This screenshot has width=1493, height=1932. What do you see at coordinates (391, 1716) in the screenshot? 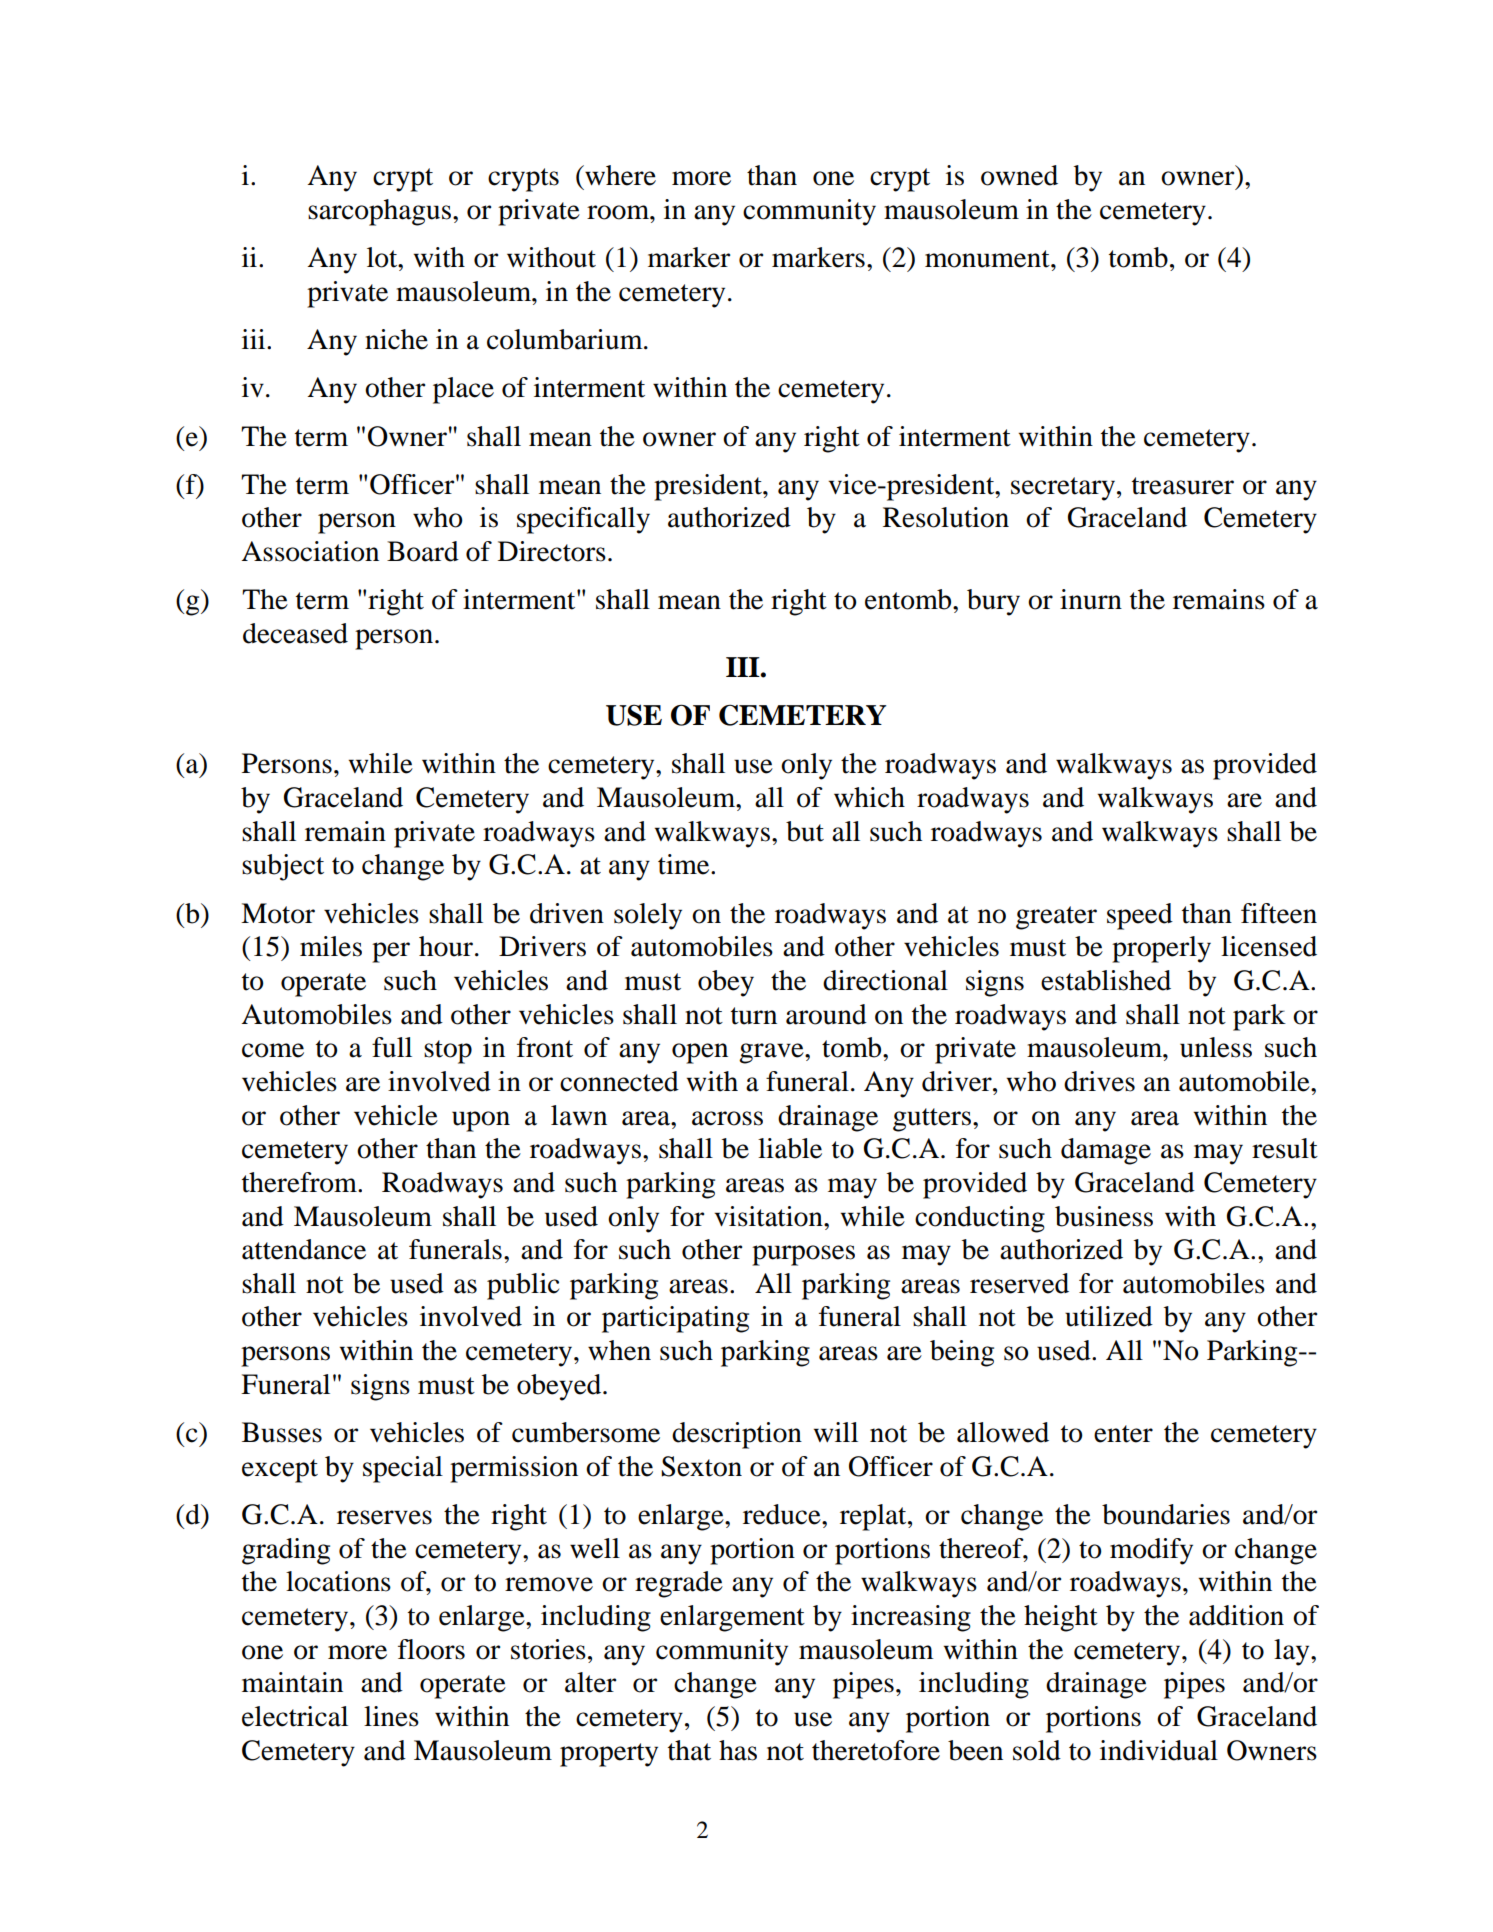
I see `lines` at bounding box center [391, 1716].
